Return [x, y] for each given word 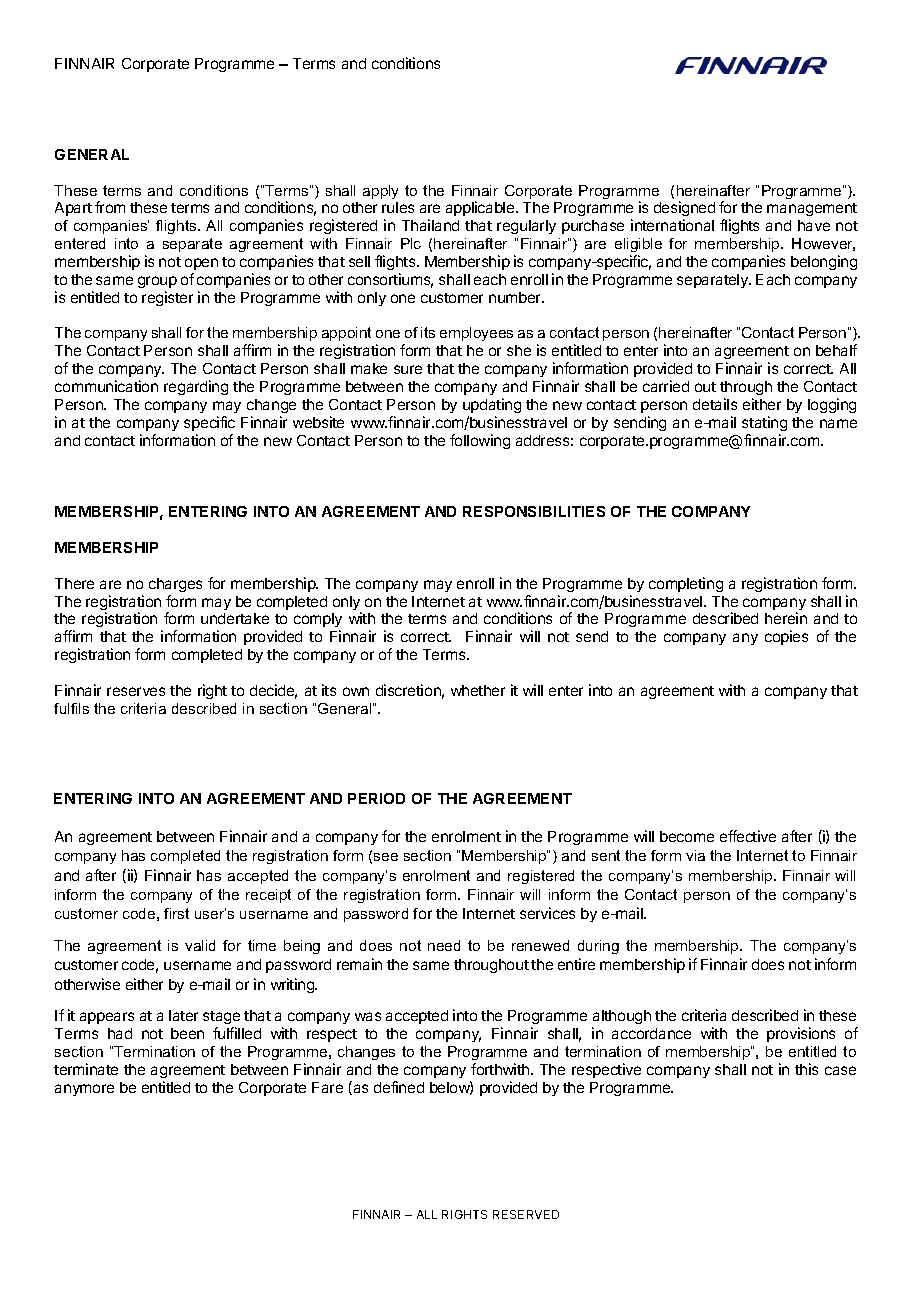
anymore [84, 1090]
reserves [136, 691]
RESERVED [526, 1214]
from [110, 207]
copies [786, 637]
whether [478, 690]
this [806, 1069]
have [814, 225]
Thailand [430, 225]
